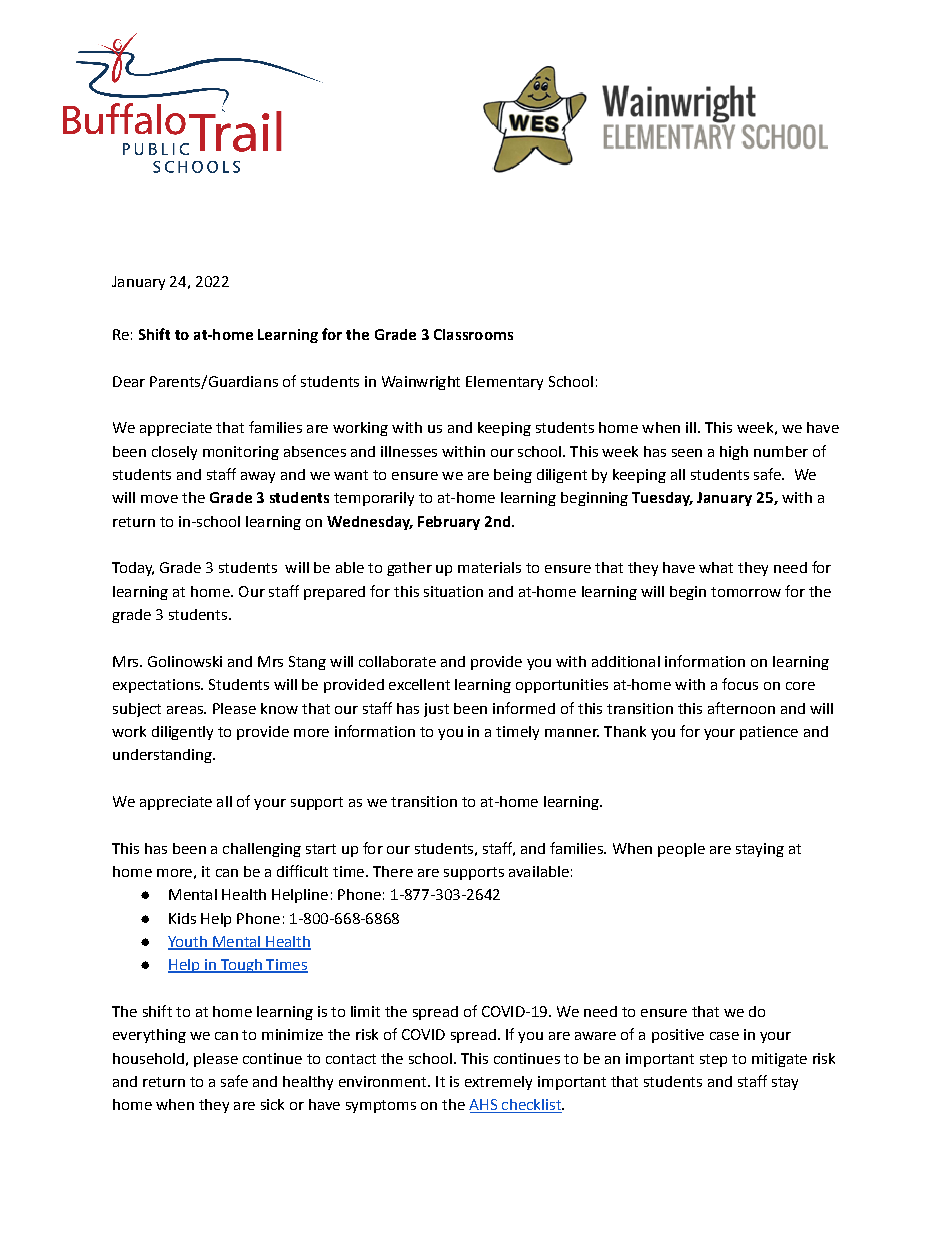 The image size is (952, 1233). Describe the element at coordinates (272, 1104) in the screenshot. I see `sick` at that location.
